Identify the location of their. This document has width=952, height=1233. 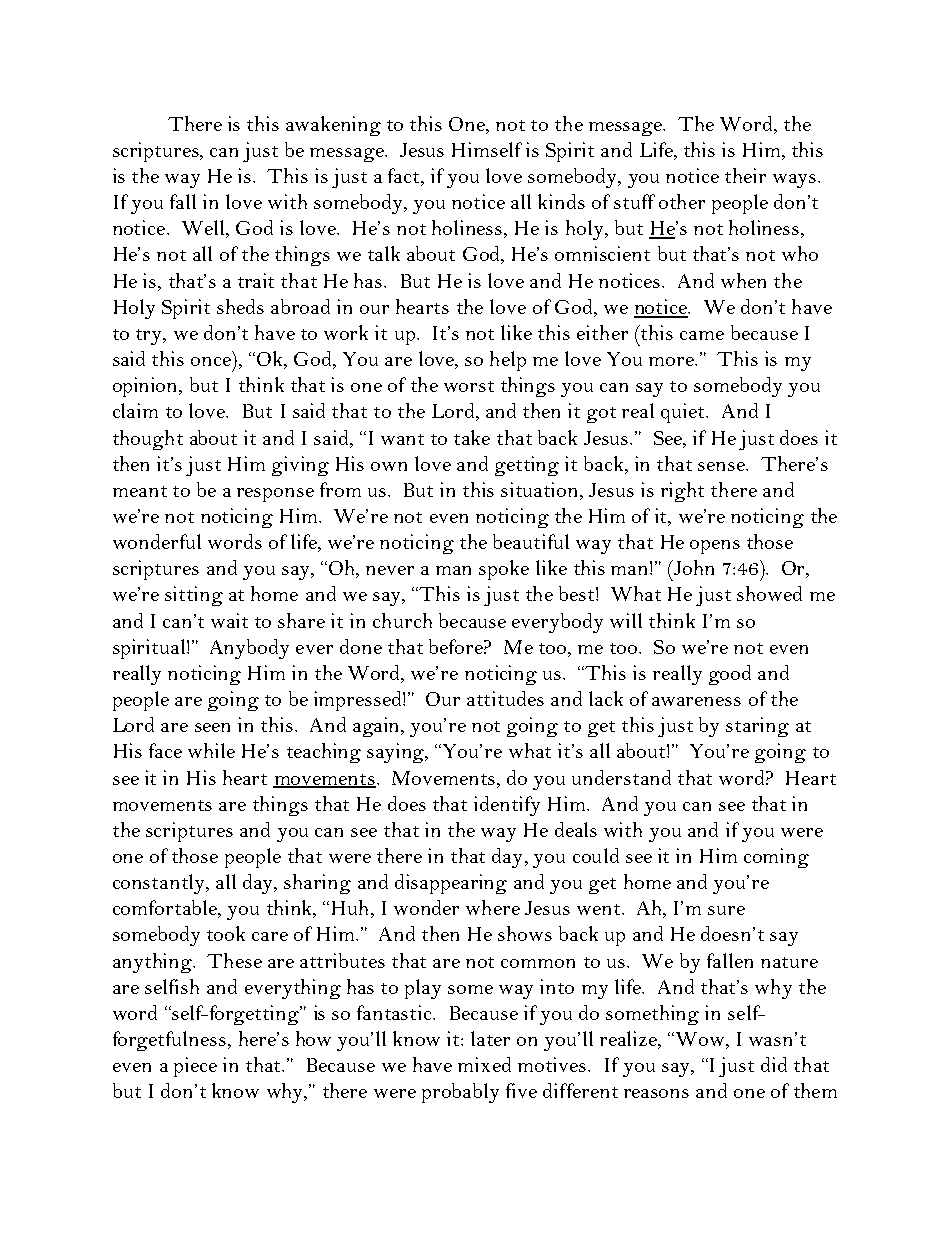
(745, 175).
